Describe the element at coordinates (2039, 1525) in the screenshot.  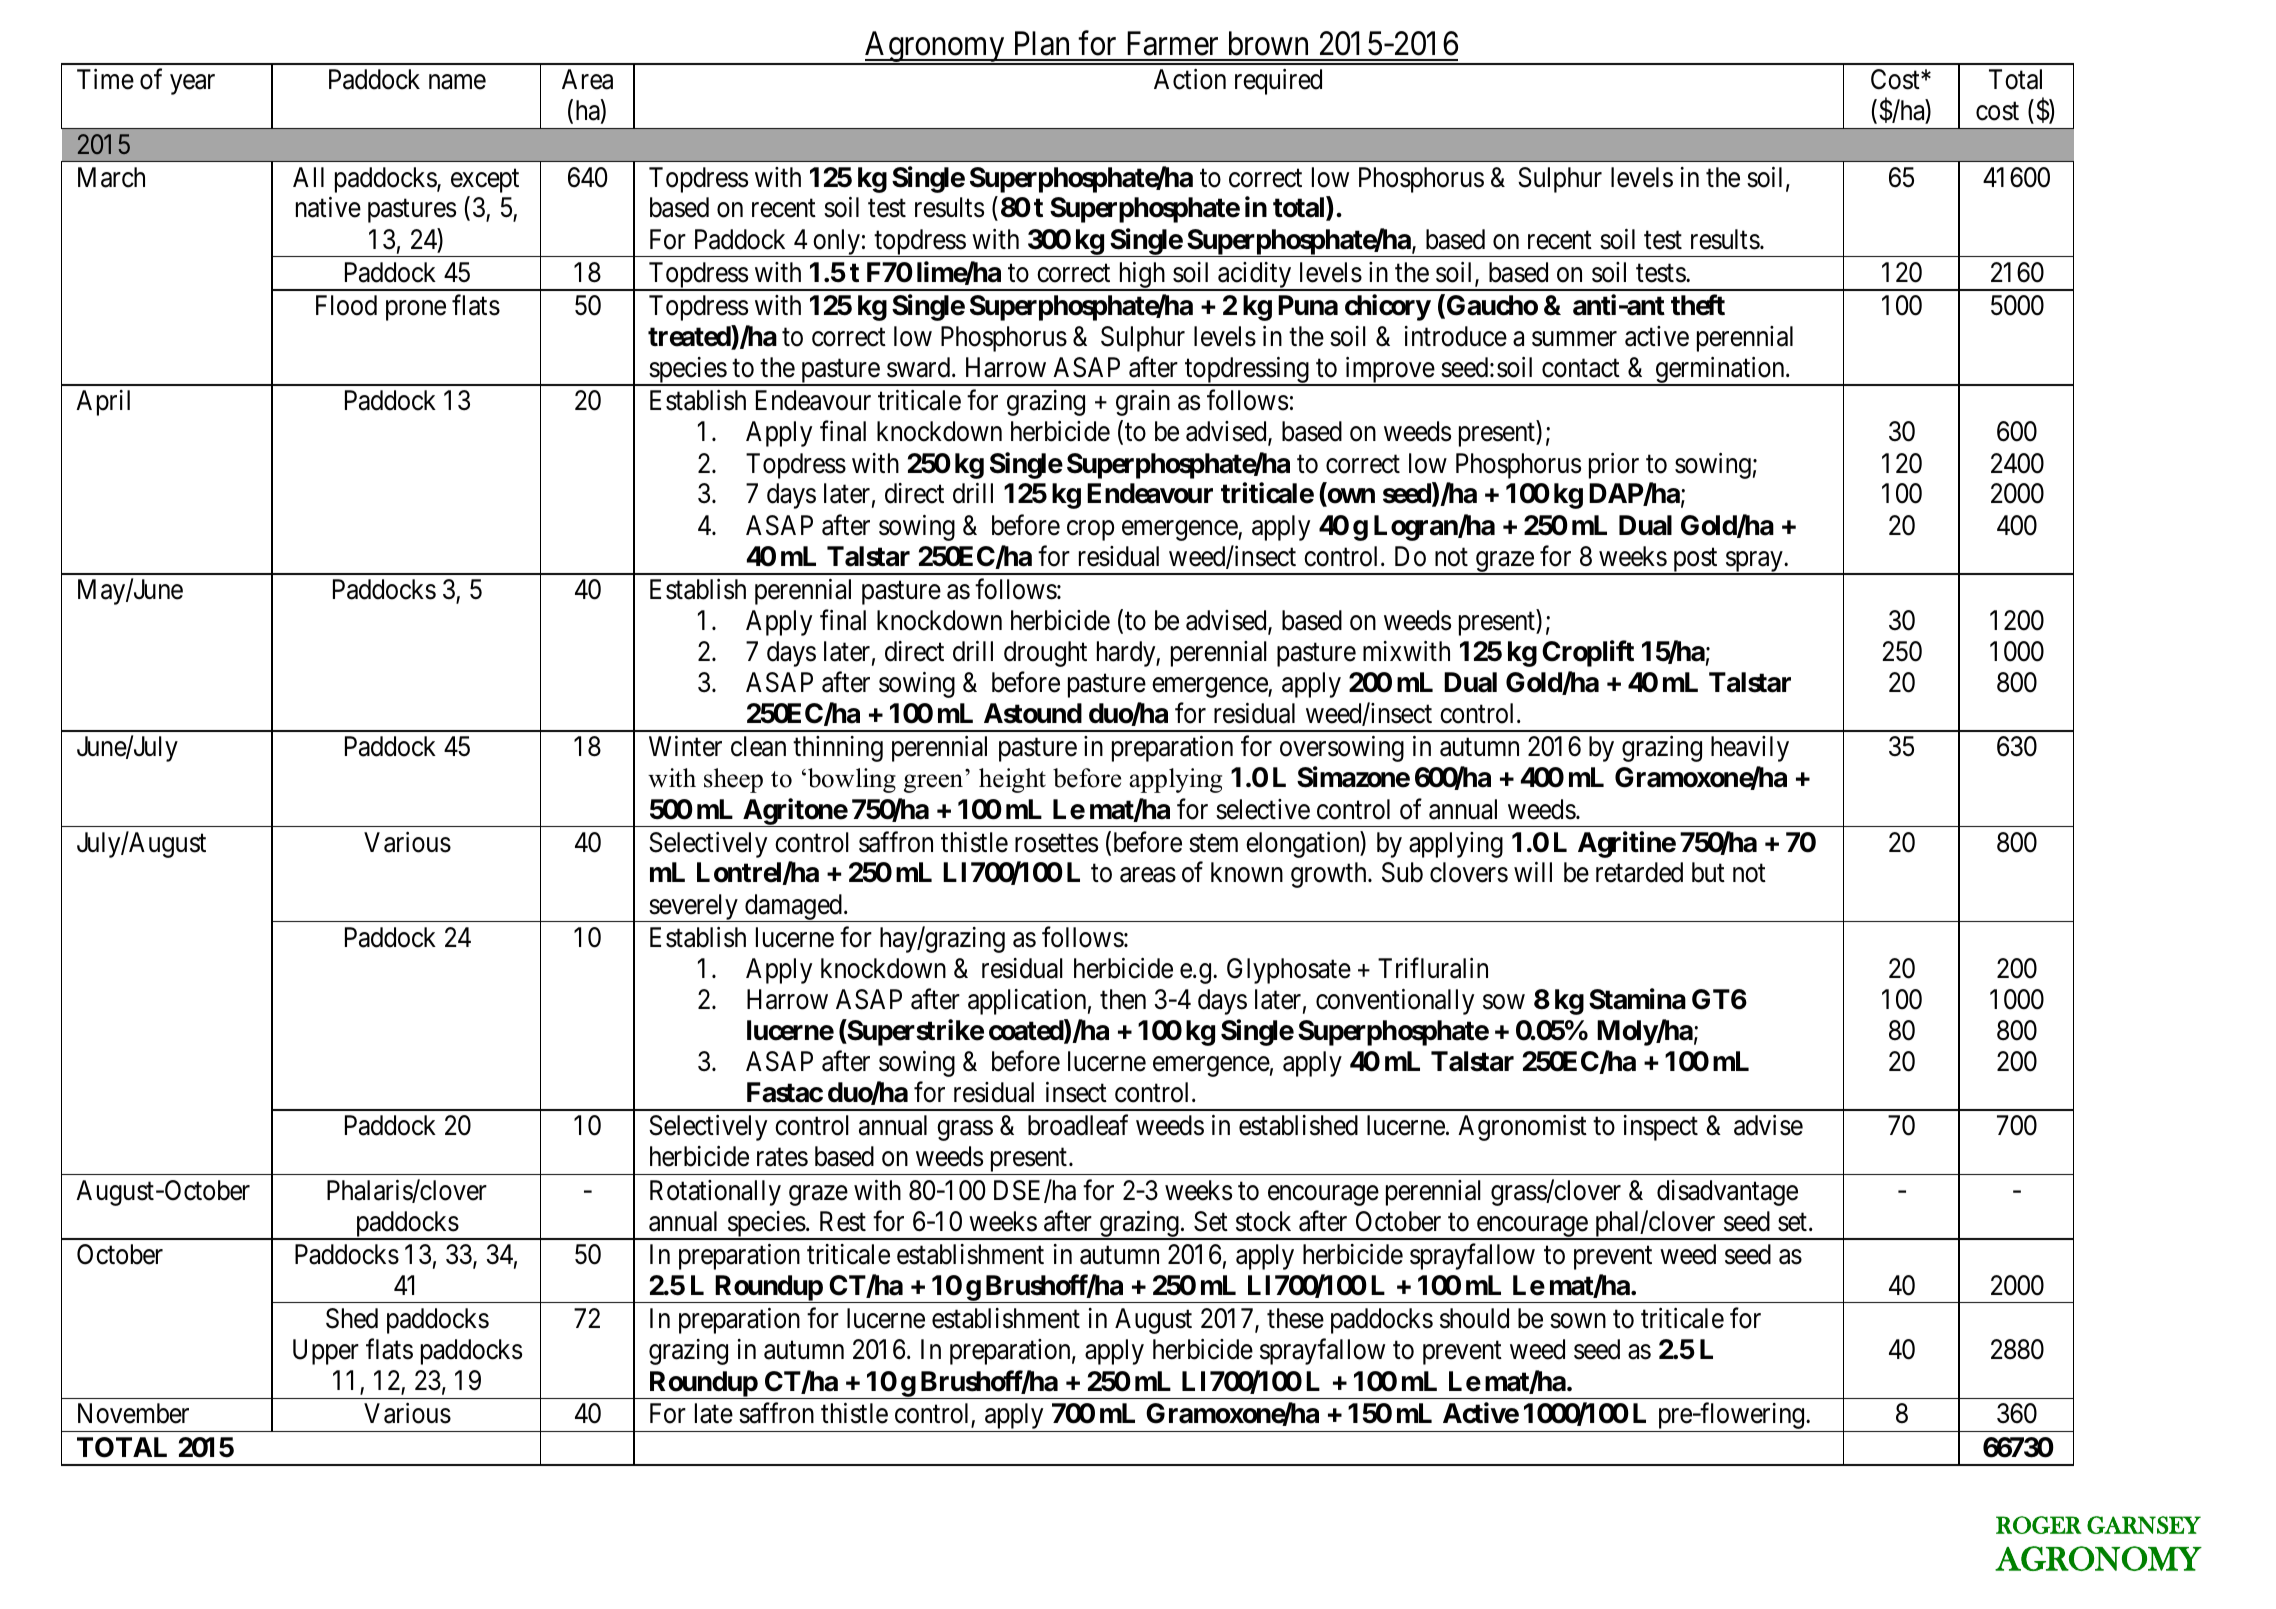
I see `ROGER` at that location.
